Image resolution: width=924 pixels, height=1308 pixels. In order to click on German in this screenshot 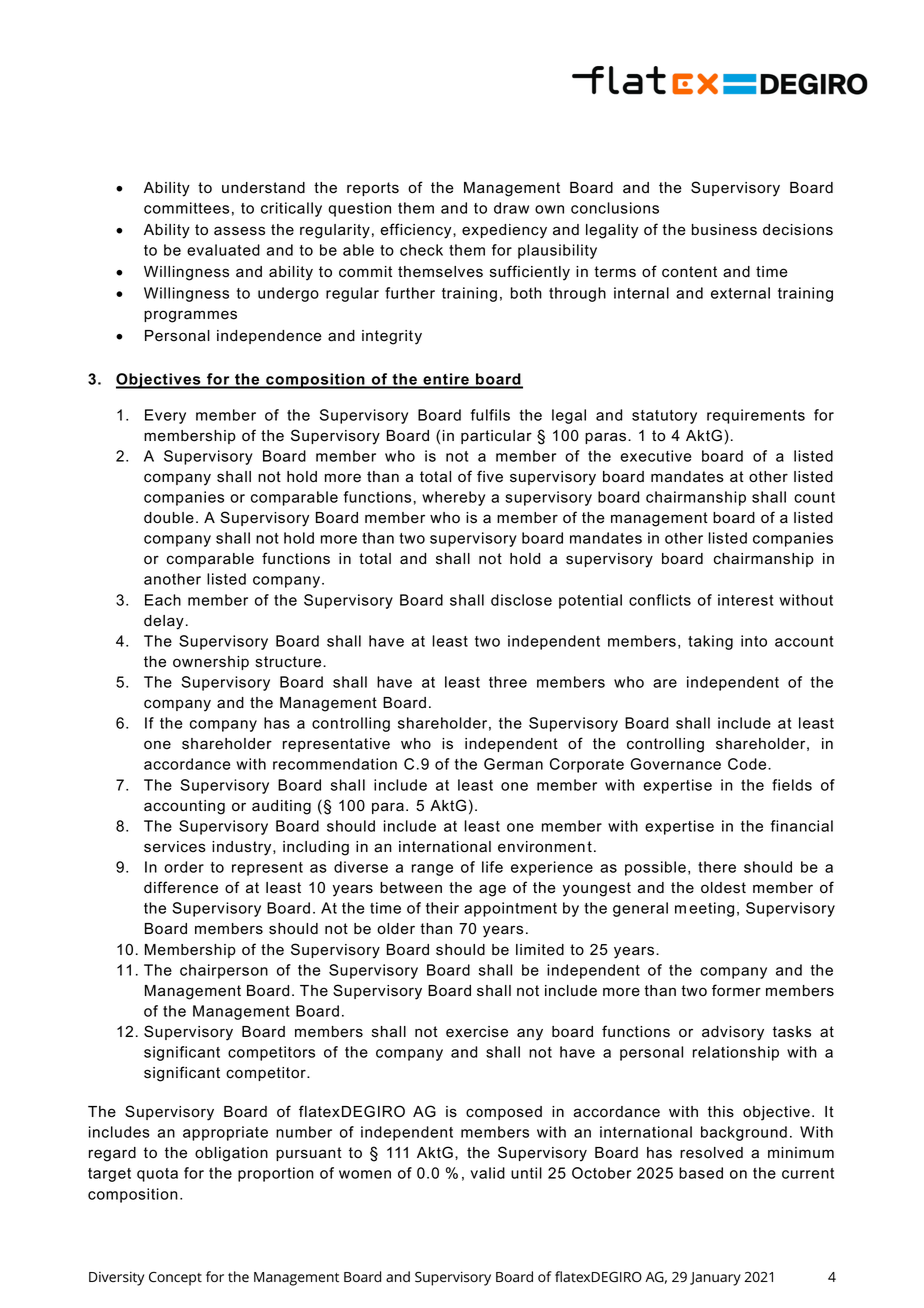, I will do `click(513, 764)`.
